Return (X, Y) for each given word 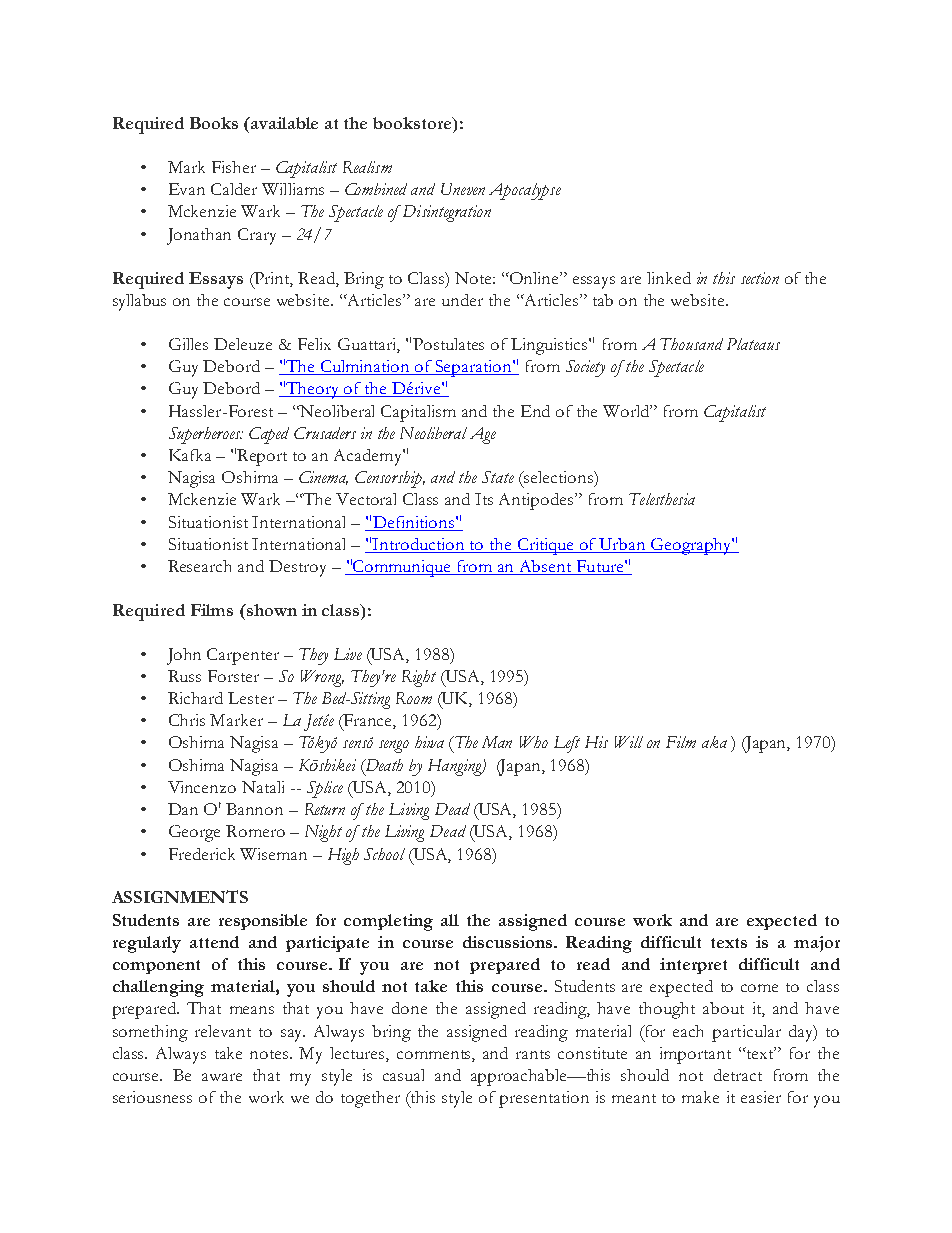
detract (738, 1075)
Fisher (234, 167)
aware (222, 1077)
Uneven (463, 189)
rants (533, 1054)
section (760, 278)
